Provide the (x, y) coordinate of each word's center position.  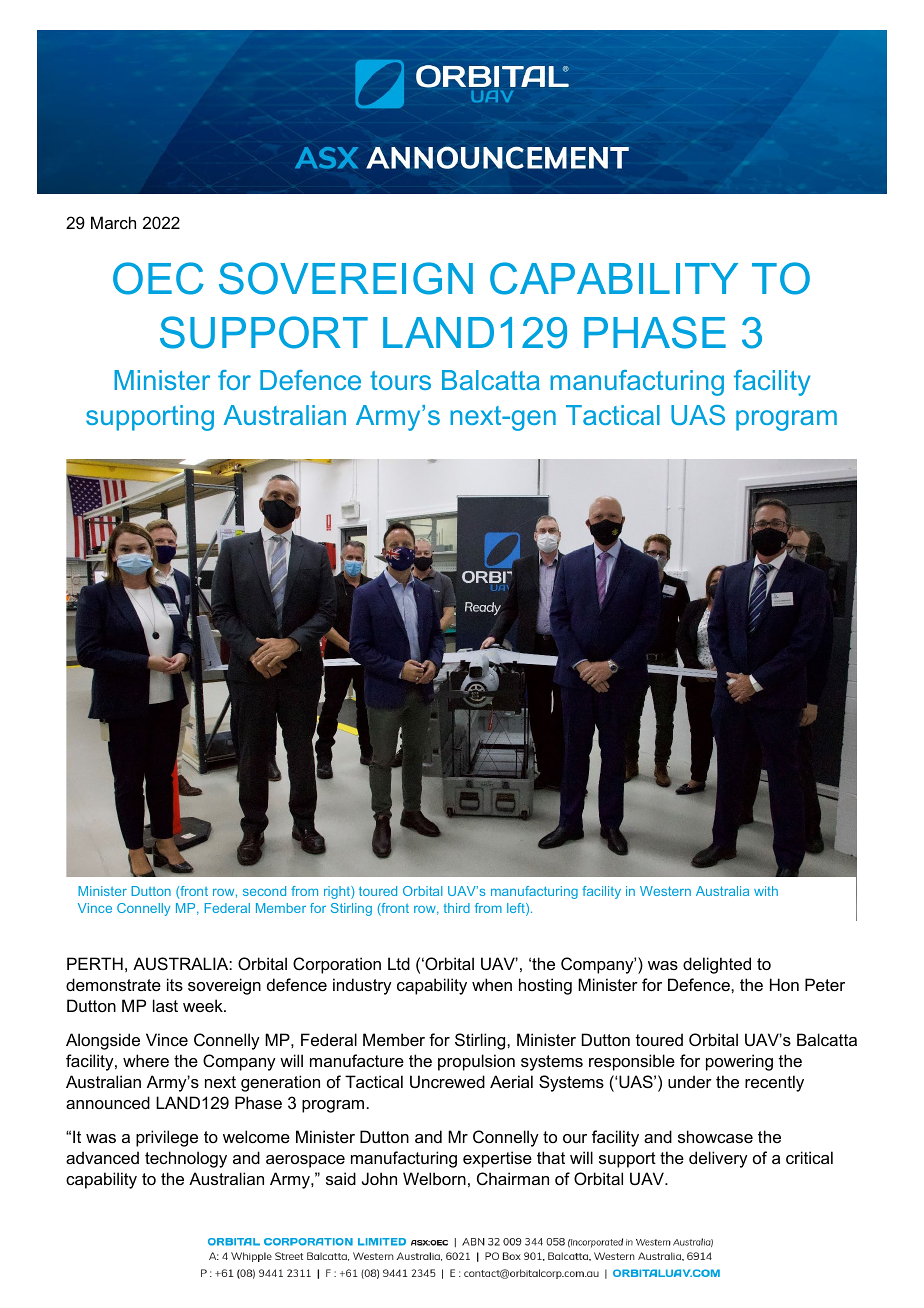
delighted (717, 965)
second (264, 891)
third (457, 908)
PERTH (95, 963)
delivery (718, 1159)
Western (665, 891)
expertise (497, 1159)
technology (186, 1159)
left (517, 909)
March (113, 222)
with (766, 891)
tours (400, 380)
